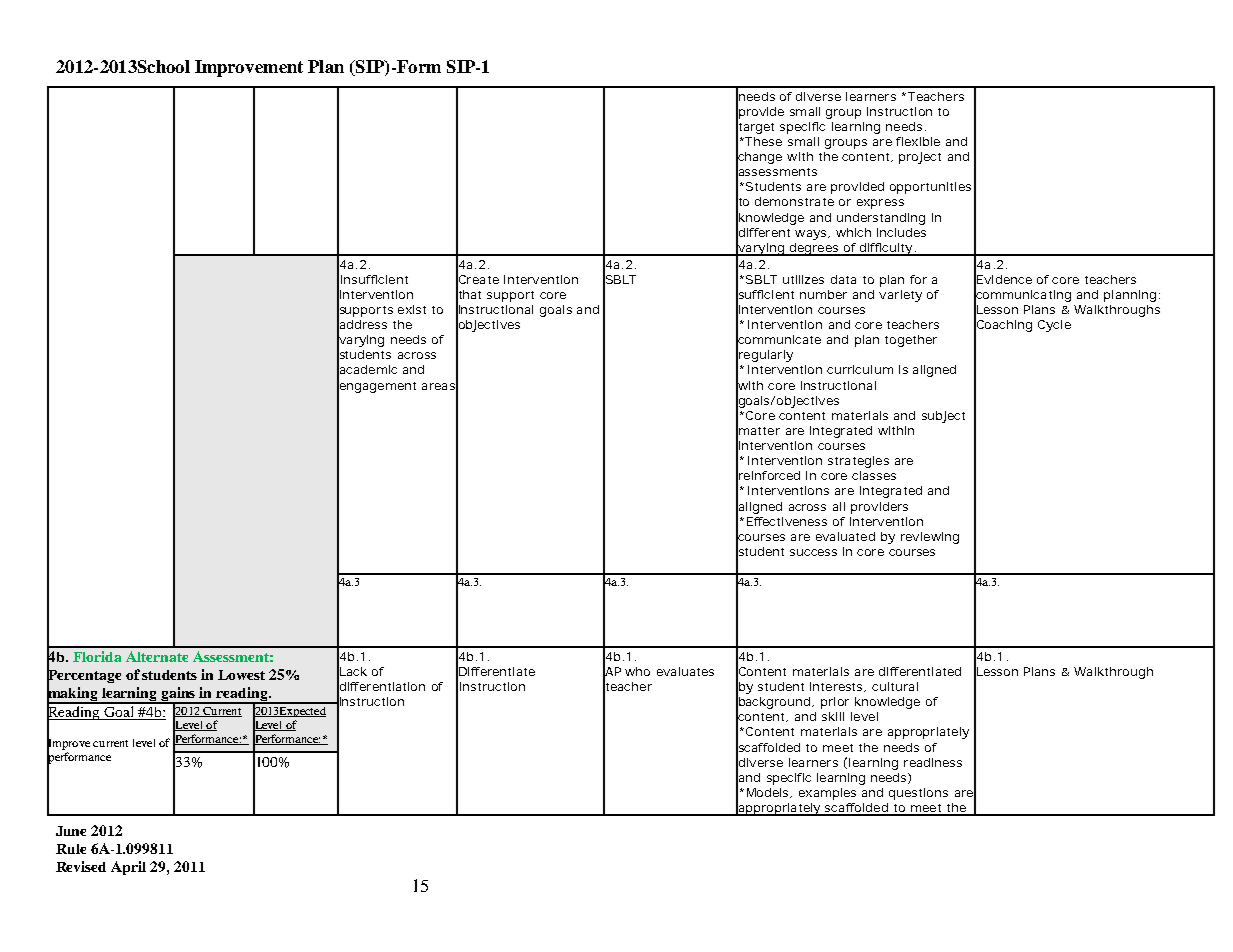 This image has width=1233, height=952. Describe the element at coordinates (769, 793) in the image. I see `Models` at that location.
